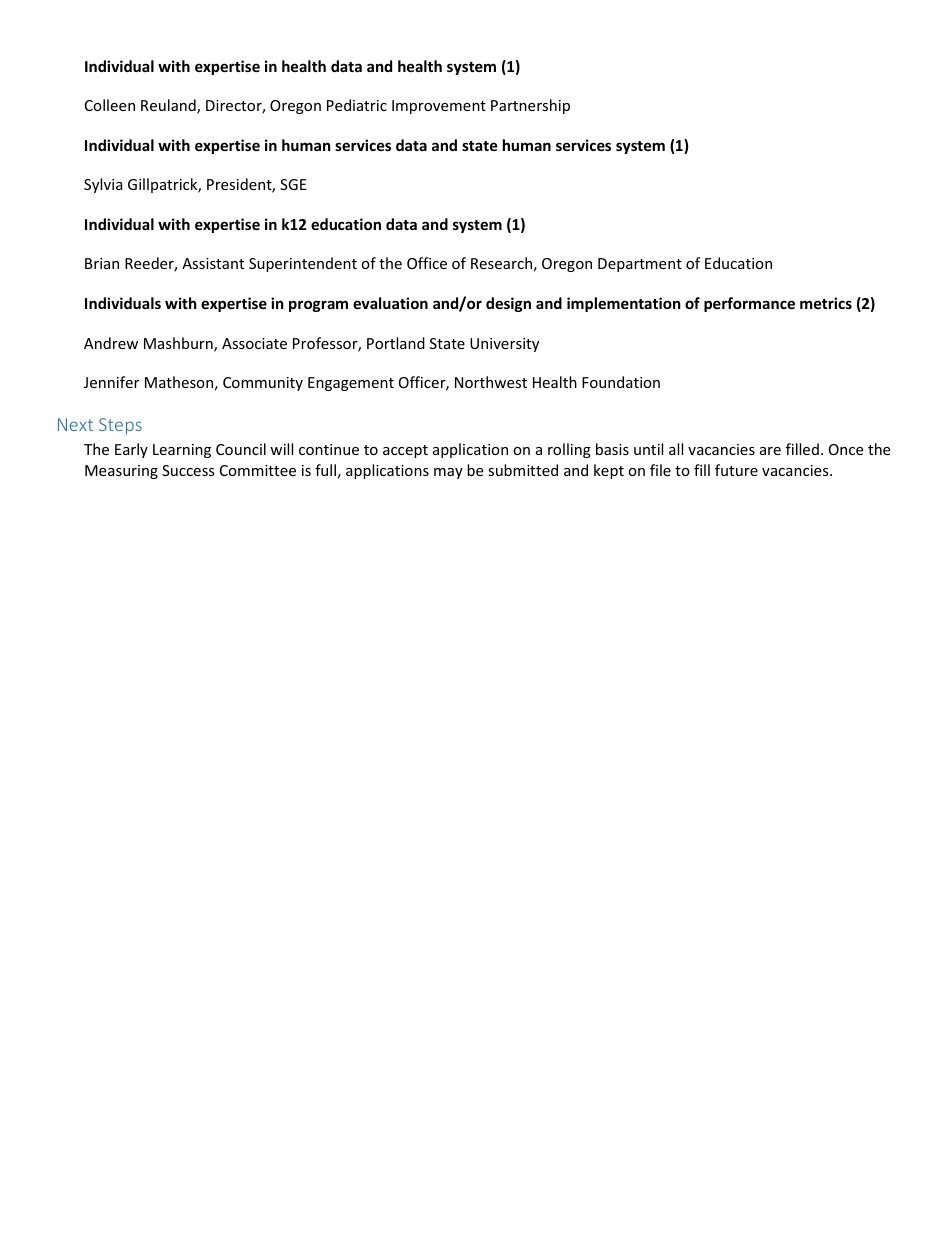 The width and height of the screenshot is (952, 1233). Describe the element at coordinates (448, 473) in the screenshot. I see `may` at that location.
